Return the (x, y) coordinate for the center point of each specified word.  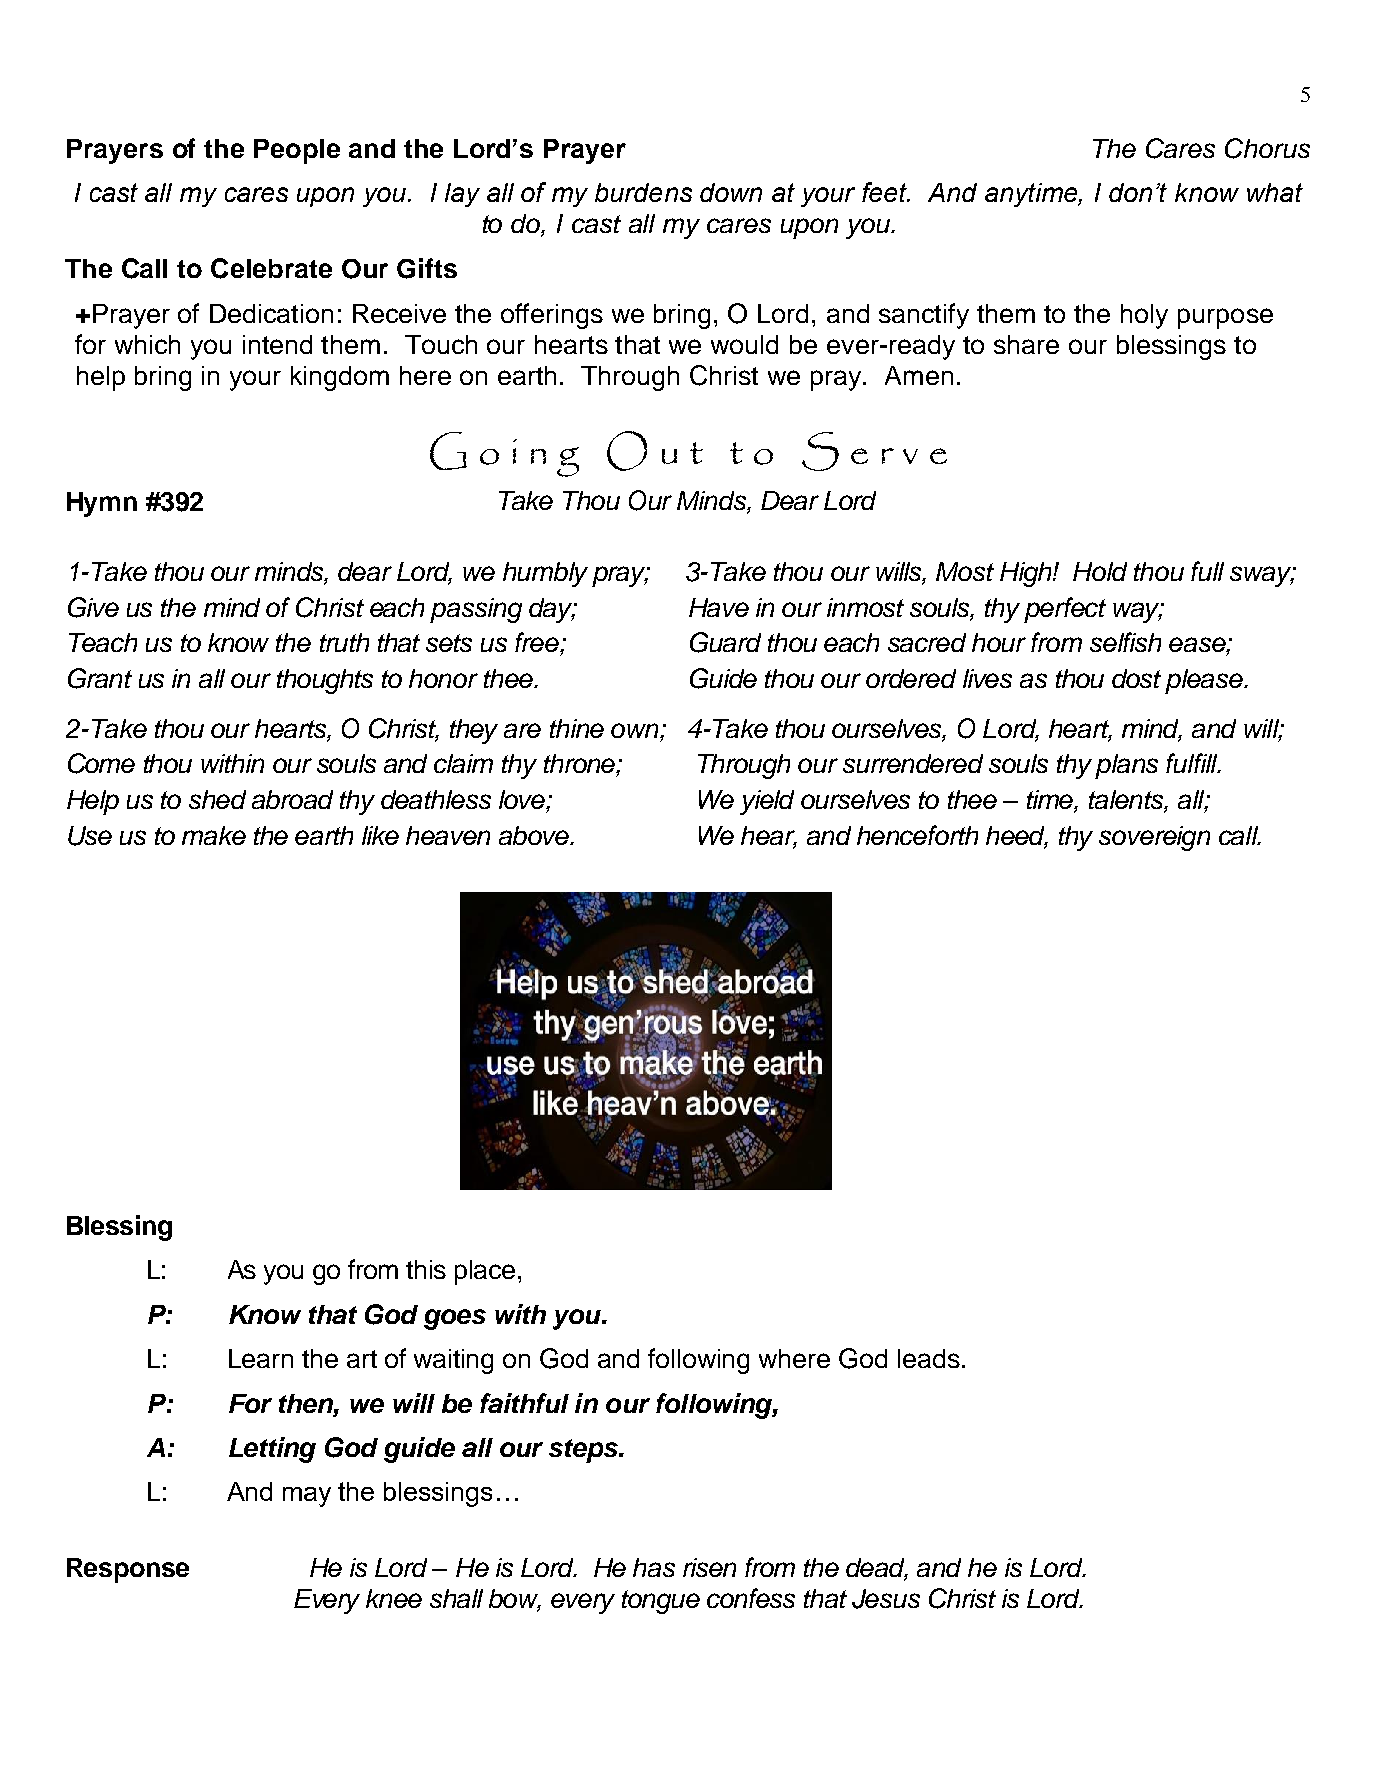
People (297, 151)
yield (767, 802)
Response (128, 1570)
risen (709, 1567)
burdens (643, 192)
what (1275, 192)
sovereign (1154, 838)
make (214, 835)
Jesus (886, 1599)
